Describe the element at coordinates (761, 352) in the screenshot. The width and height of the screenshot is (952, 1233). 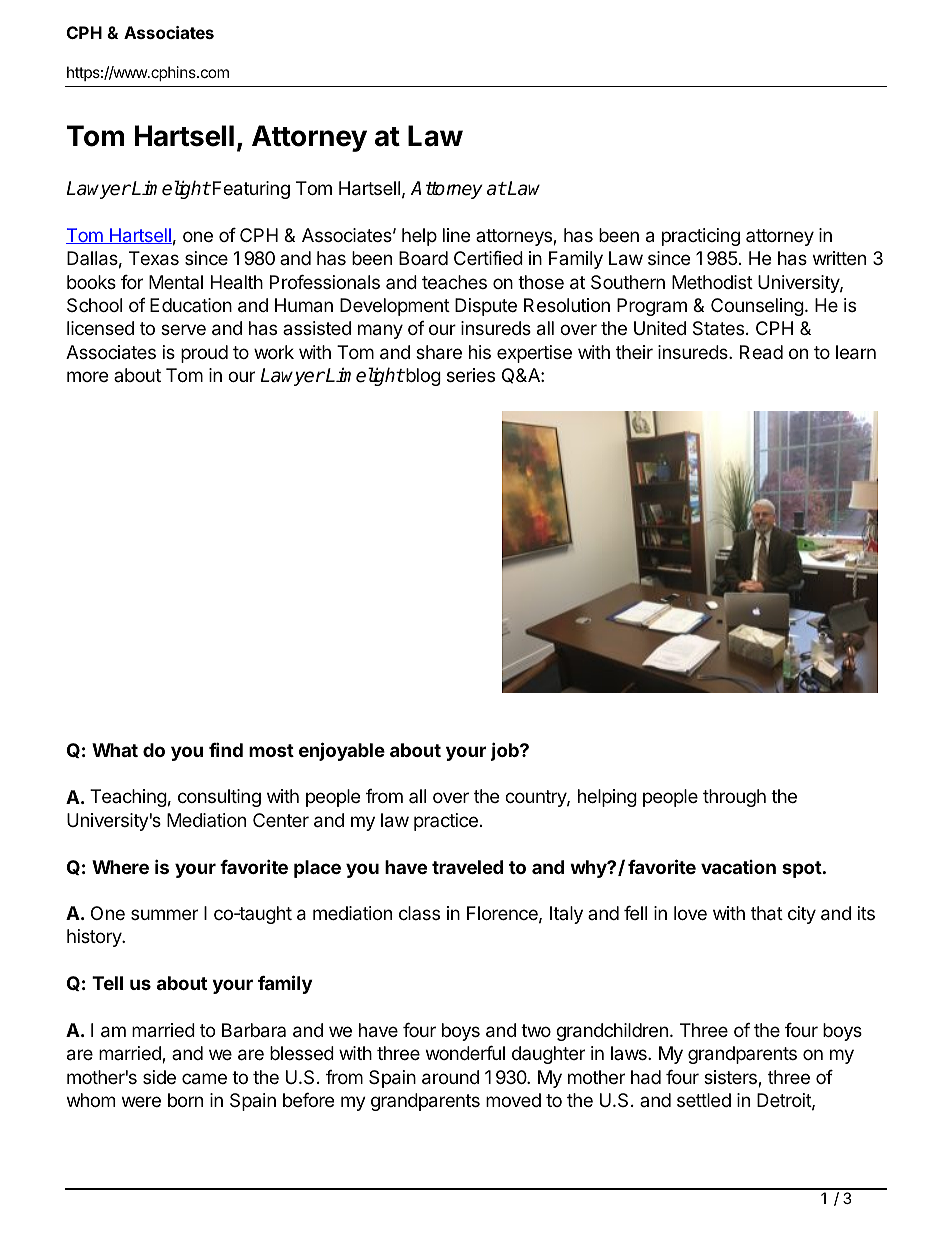
I see `Read` at that location.
